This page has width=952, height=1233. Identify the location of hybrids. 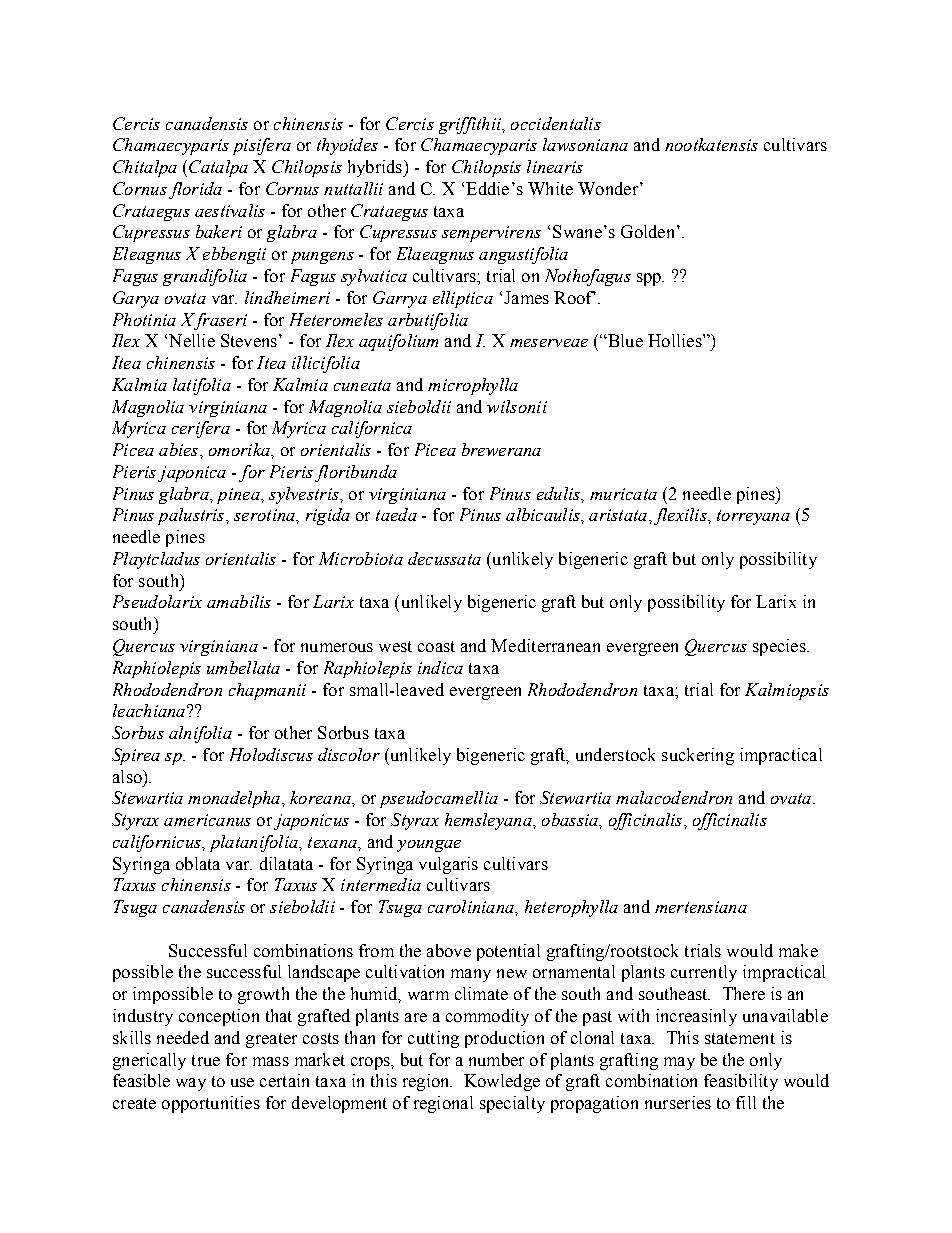
(376, 168).
